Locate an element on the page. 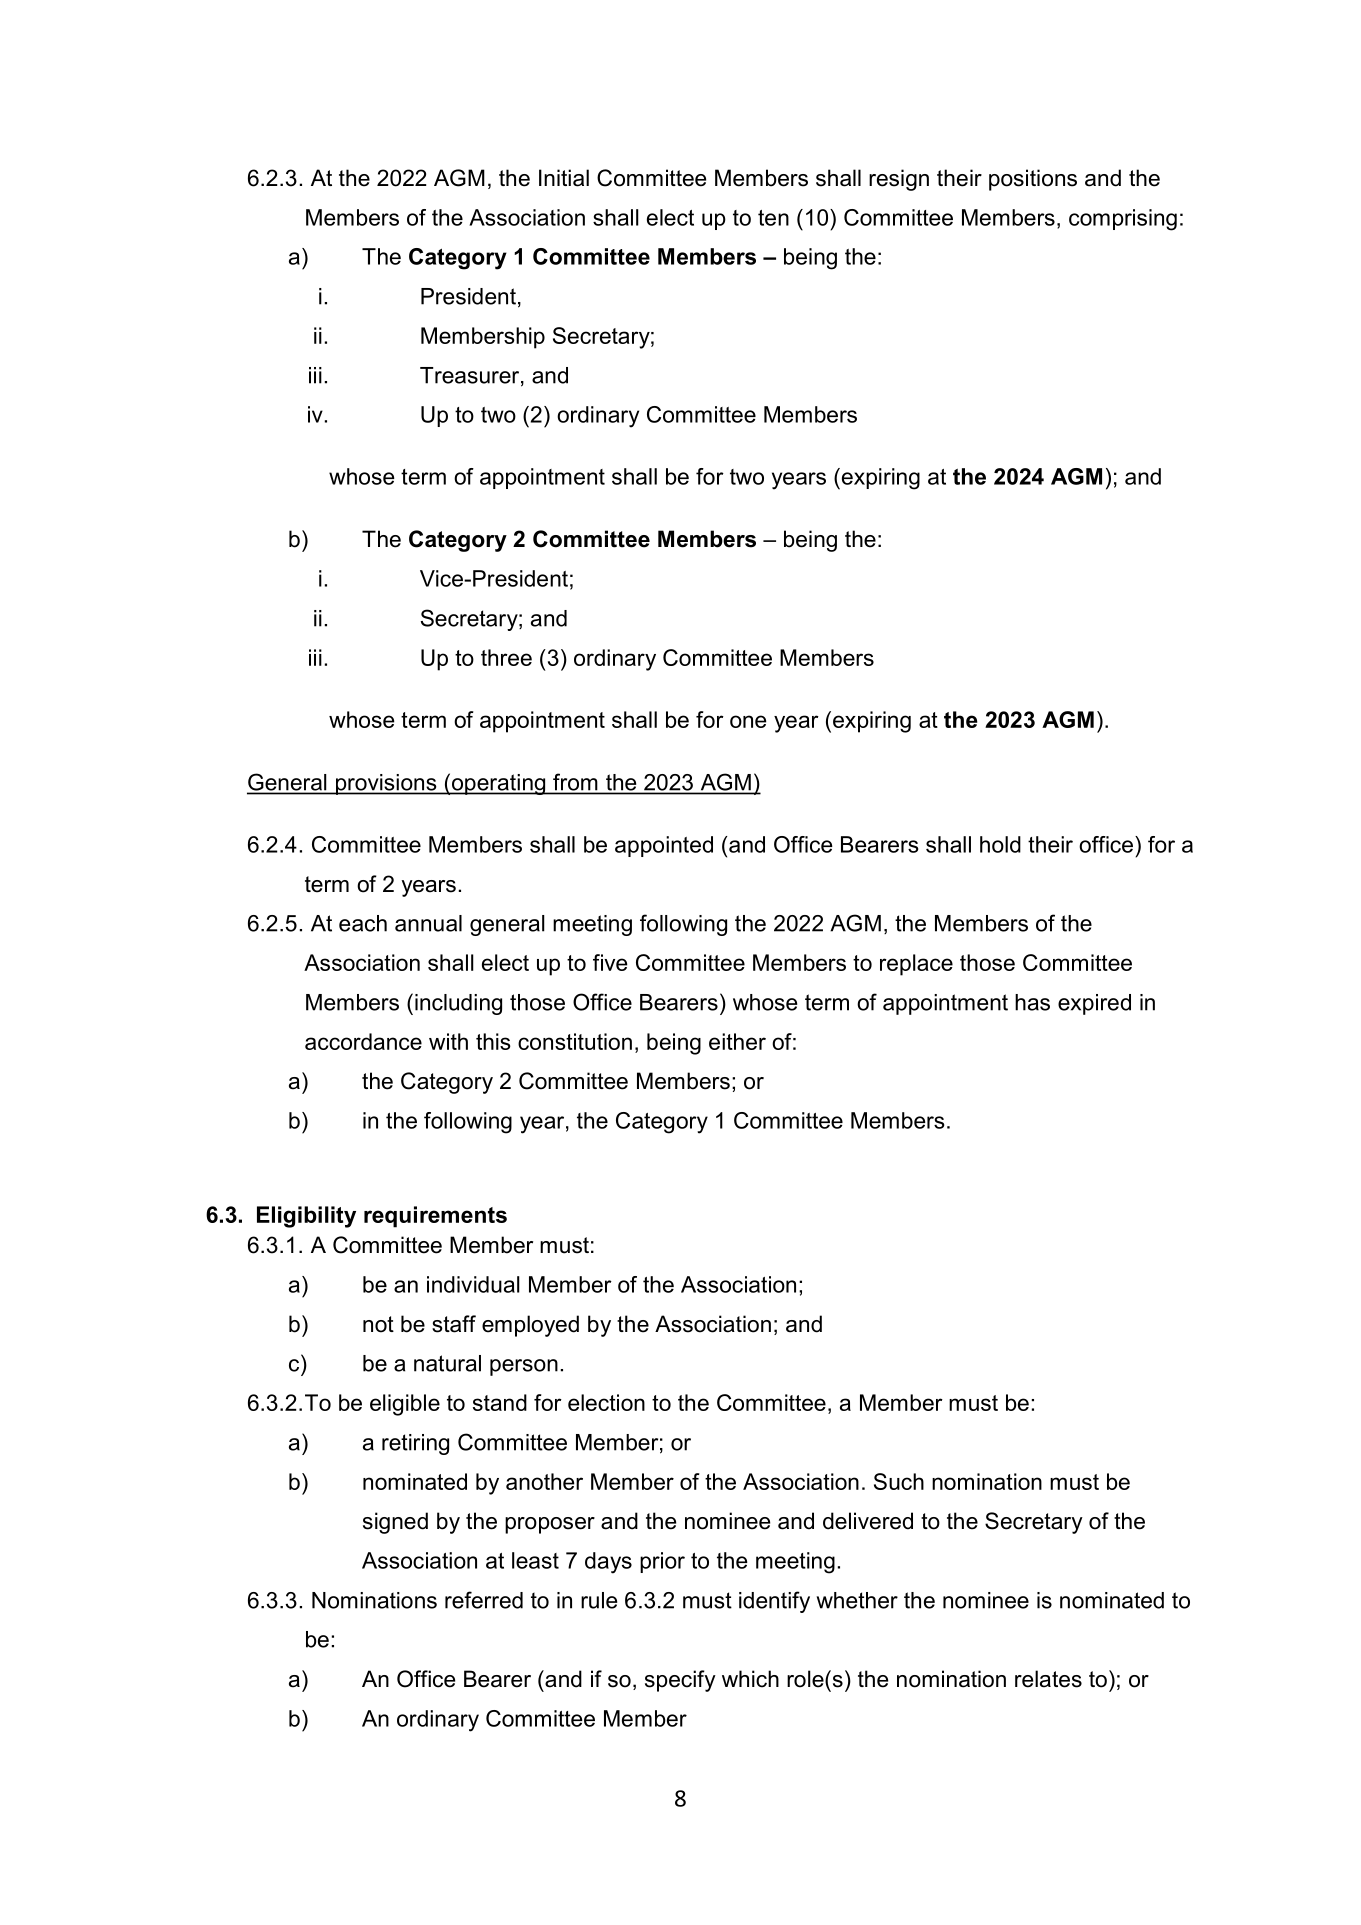 This page has height=1925, width=1361. three is located at coordinates (506, 657).
